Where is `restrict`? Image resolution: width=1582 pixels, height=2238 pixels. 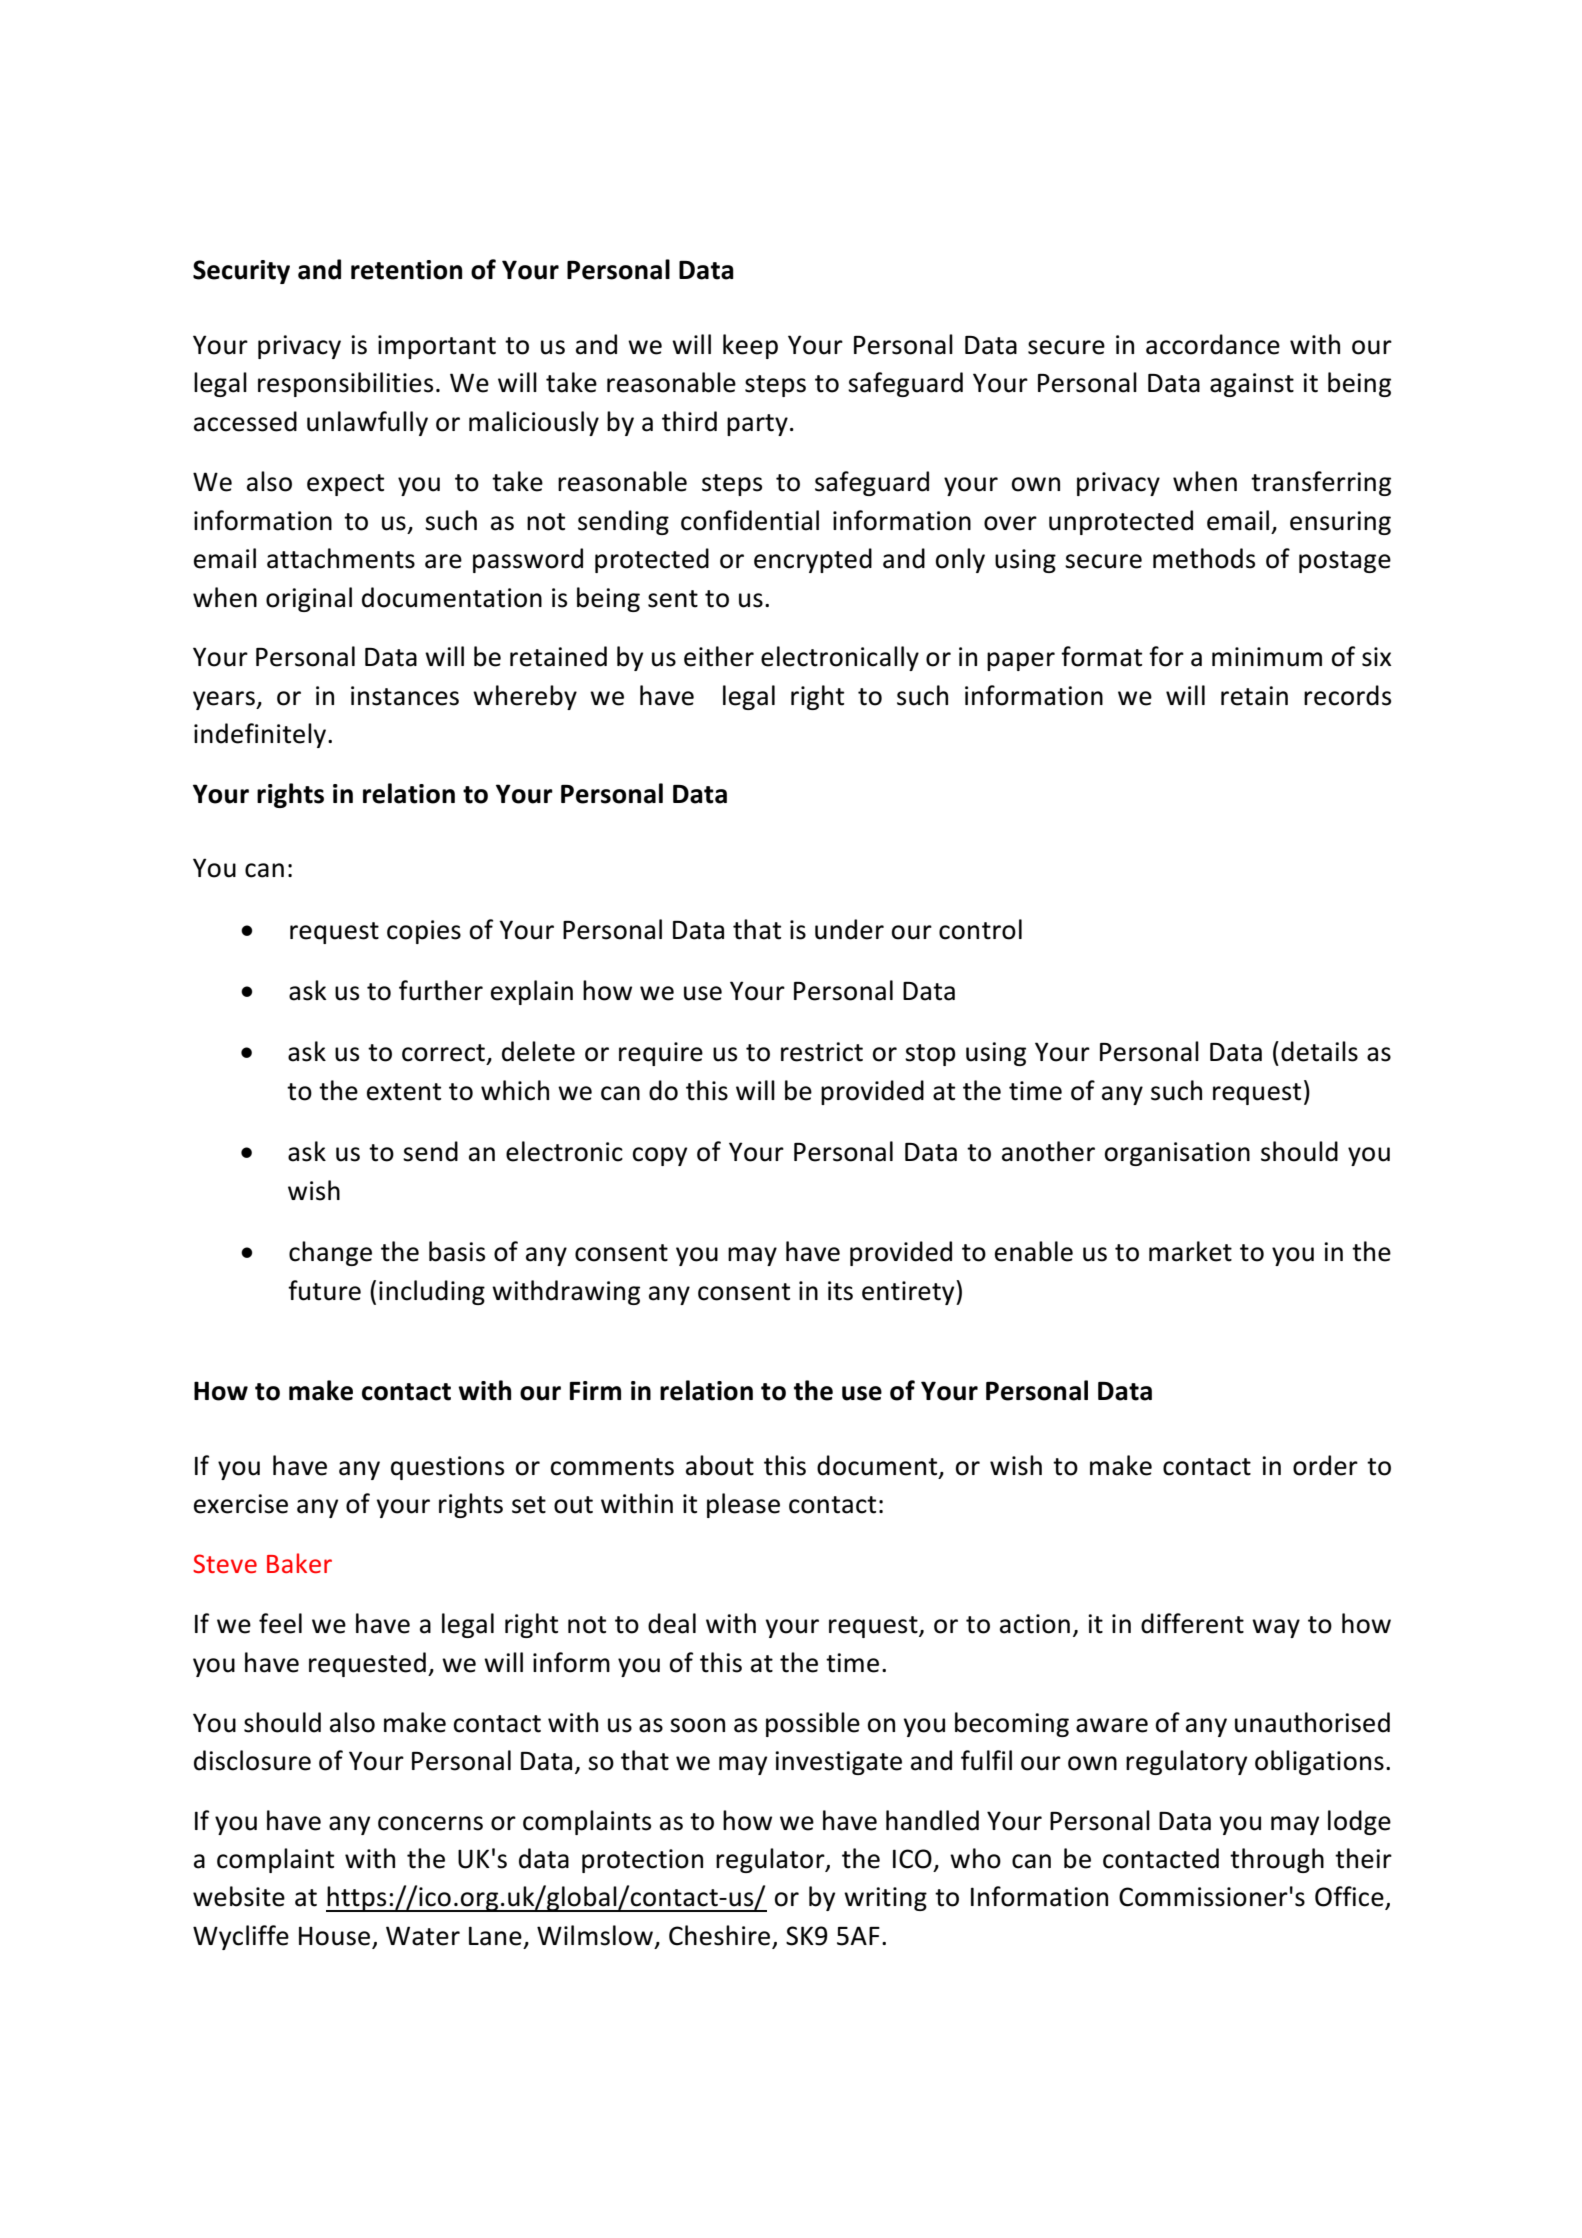 restrict is located at coordinates (822, 1052).
